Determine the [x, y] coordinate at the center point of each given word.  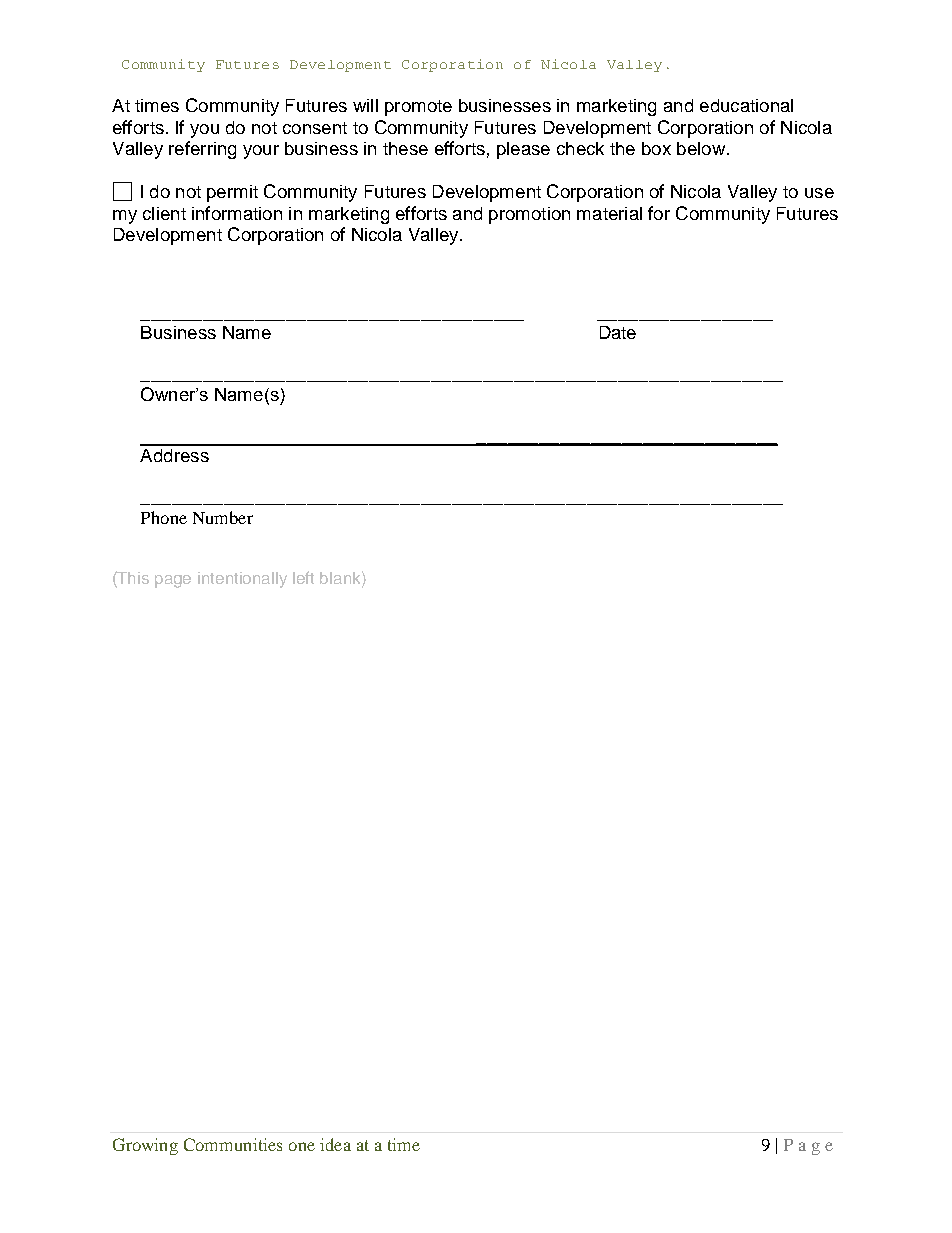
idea [335, 1144]
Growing [145, 1146]
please [523, 150]
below [701, 148]
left [303, 577]
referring [202, 150]
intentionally [242, 580]
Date [618, 332]
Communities [233, 1144]
